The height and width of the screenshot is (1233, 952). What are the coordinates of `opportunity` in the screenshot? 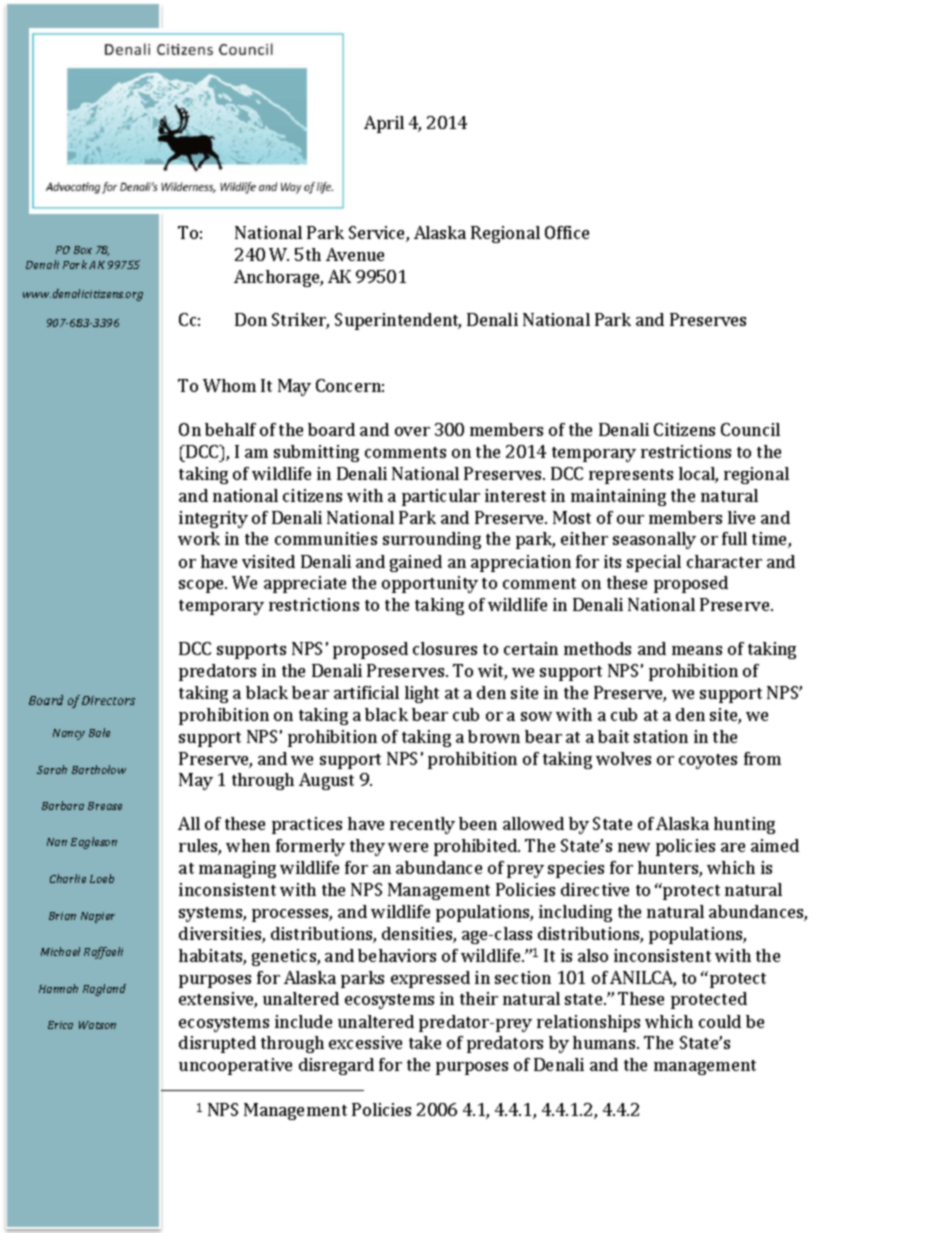 It's located at (430, 584).
